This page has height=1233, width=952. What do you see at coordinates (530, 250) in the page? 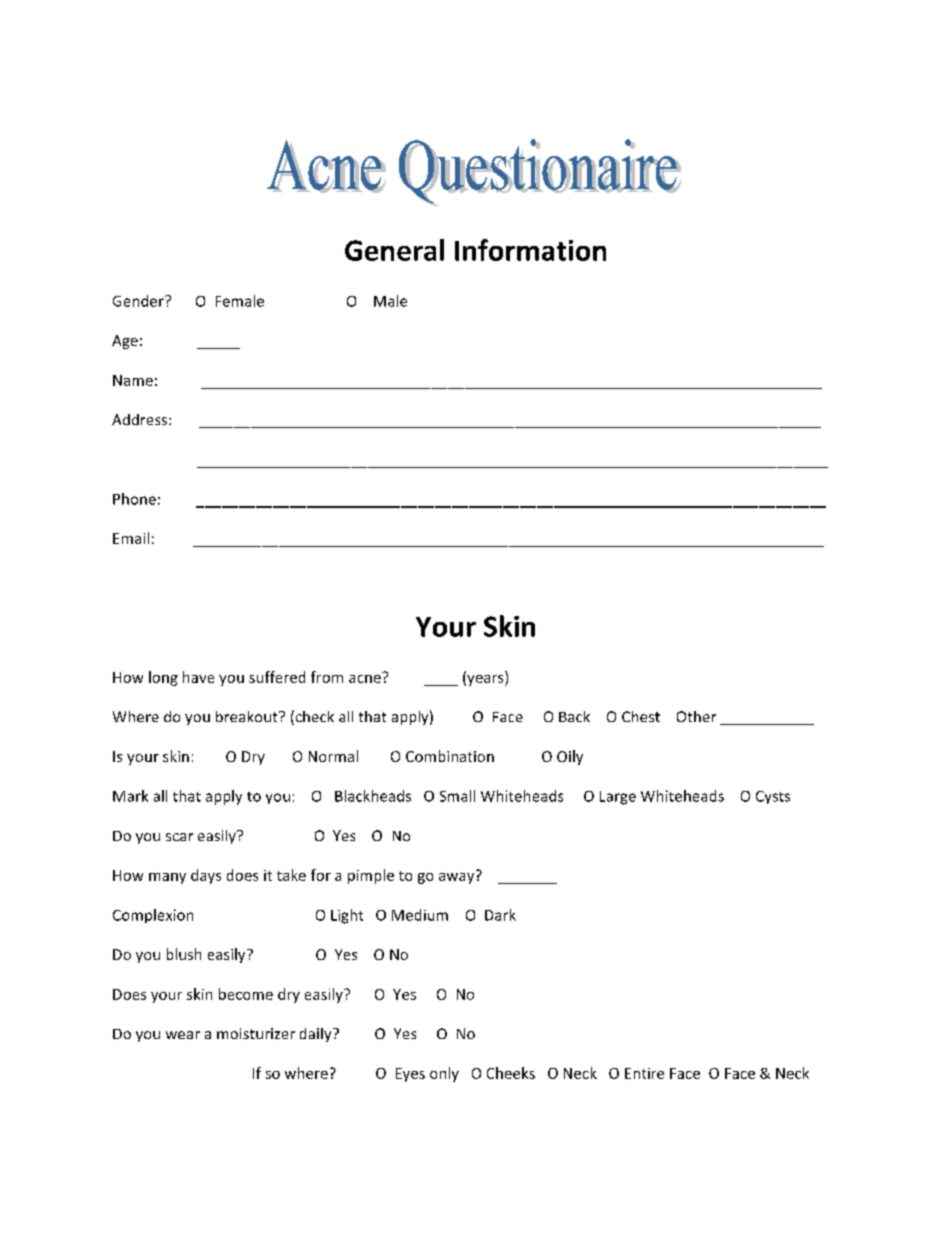
I see `Information` at bounding box center [530, 250].
